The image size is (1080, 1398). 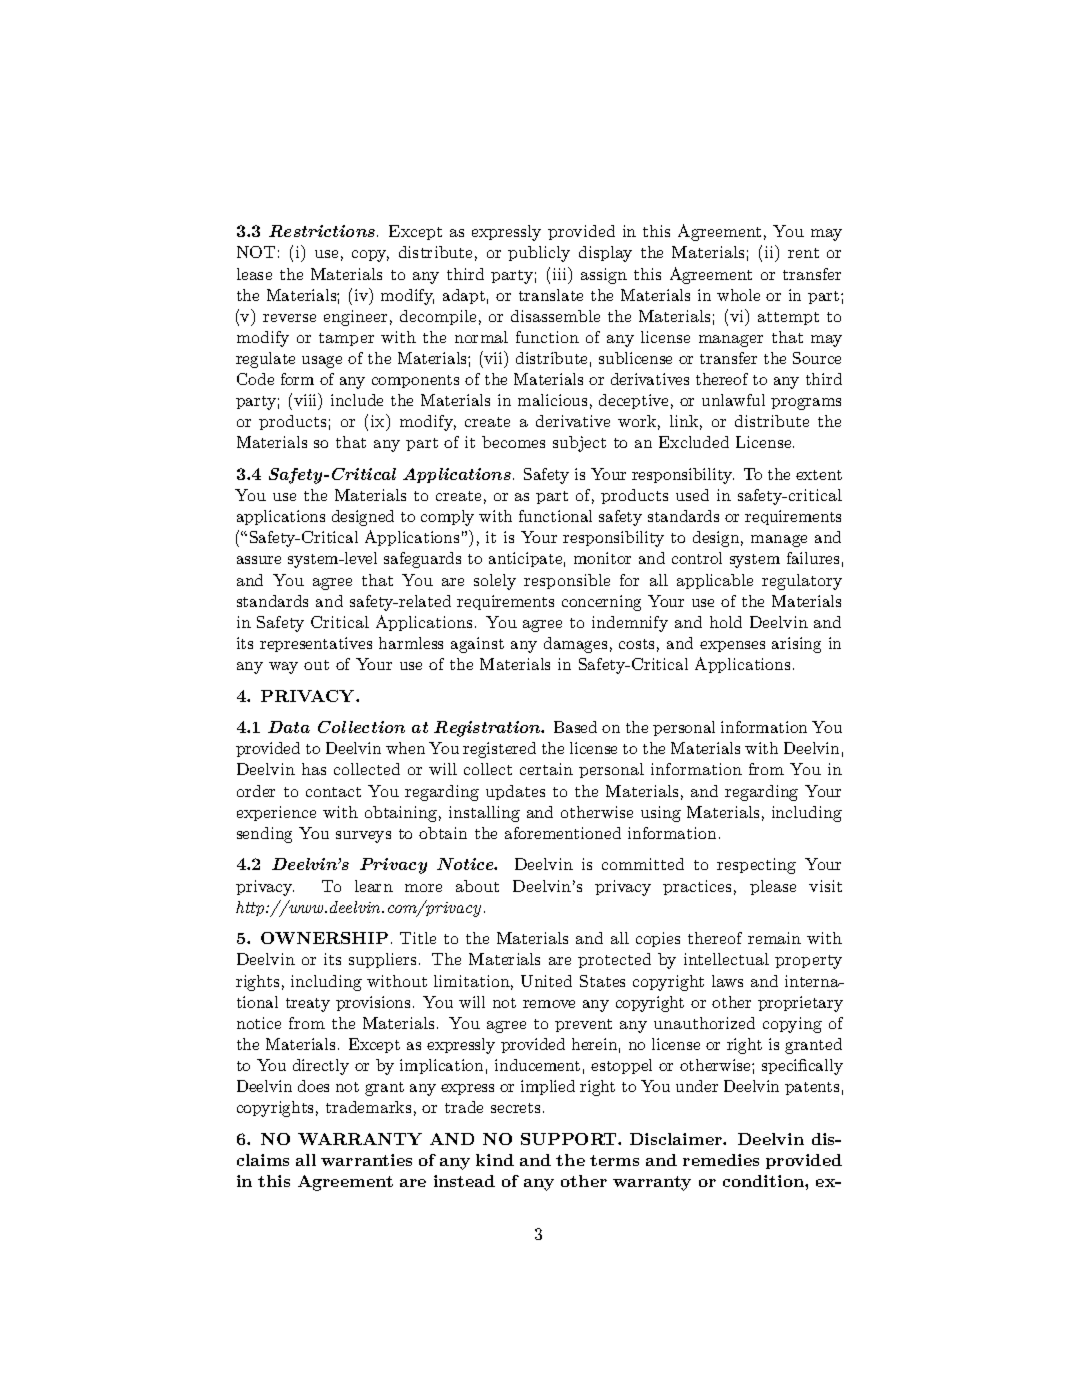 I want to click on warranties, so click(x=366, y=1160).
